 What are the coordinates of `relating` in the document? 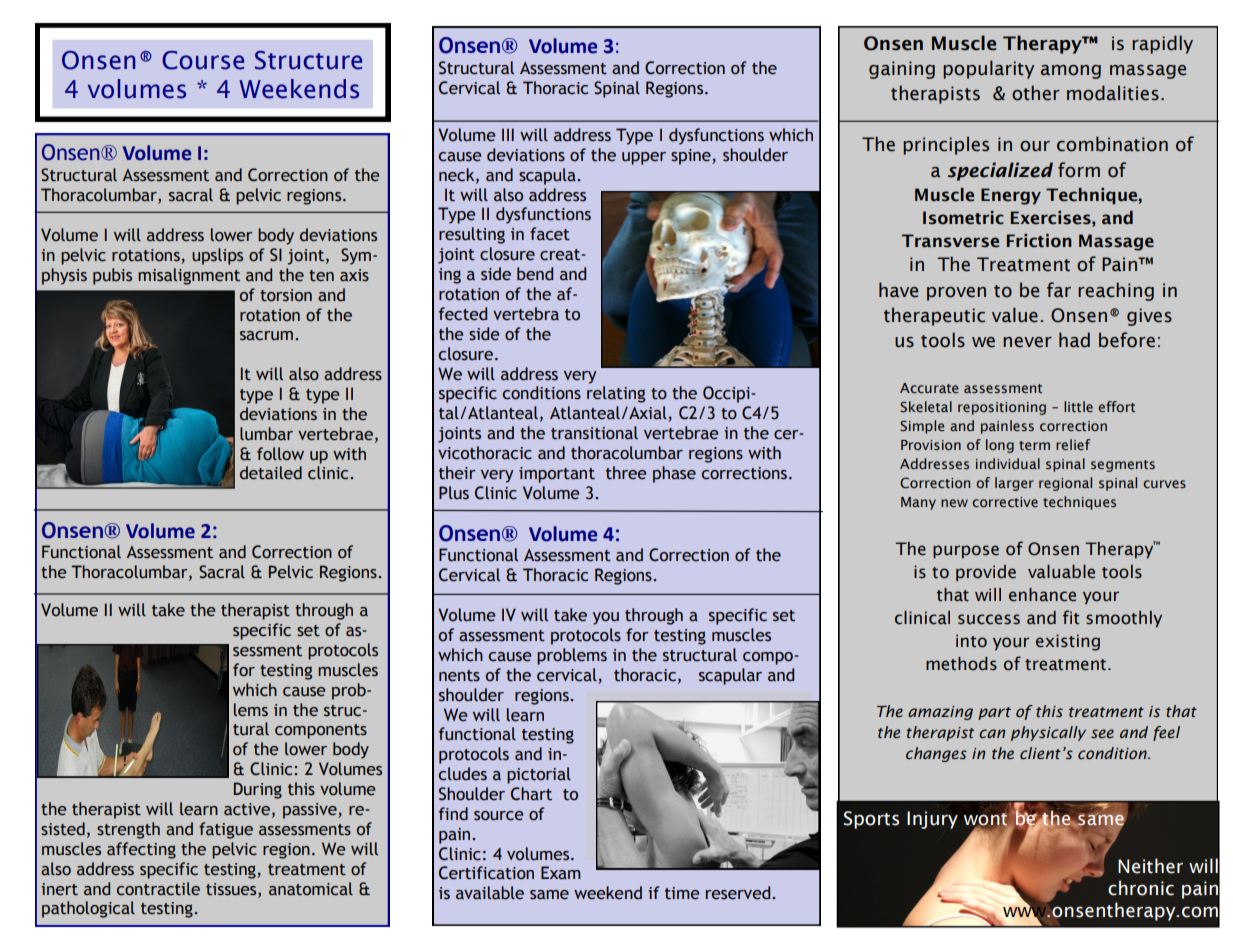 It's located at (616, 394).
